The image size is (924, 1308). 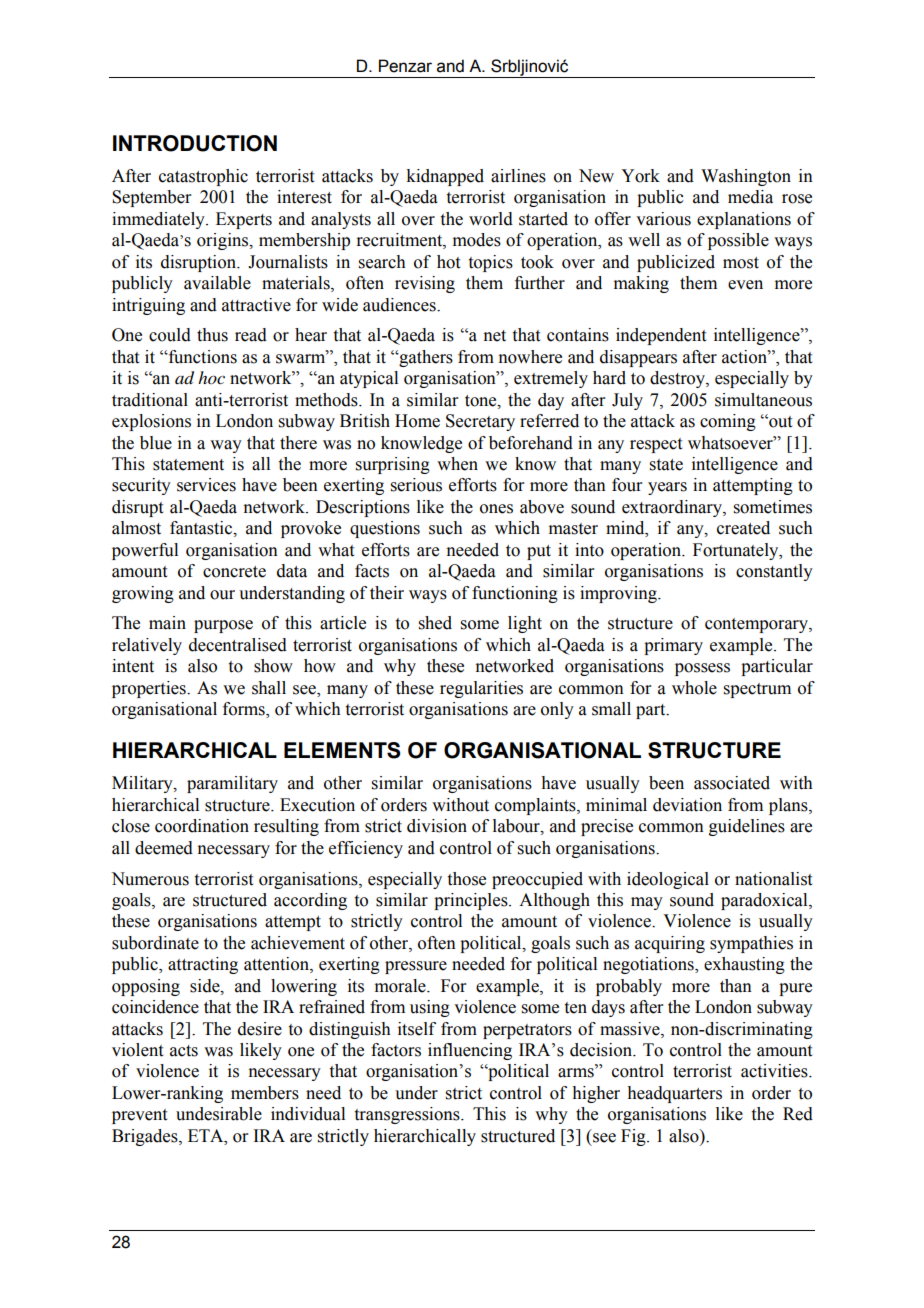 I want to click on undesirable, so click(x=219, y=1114).
